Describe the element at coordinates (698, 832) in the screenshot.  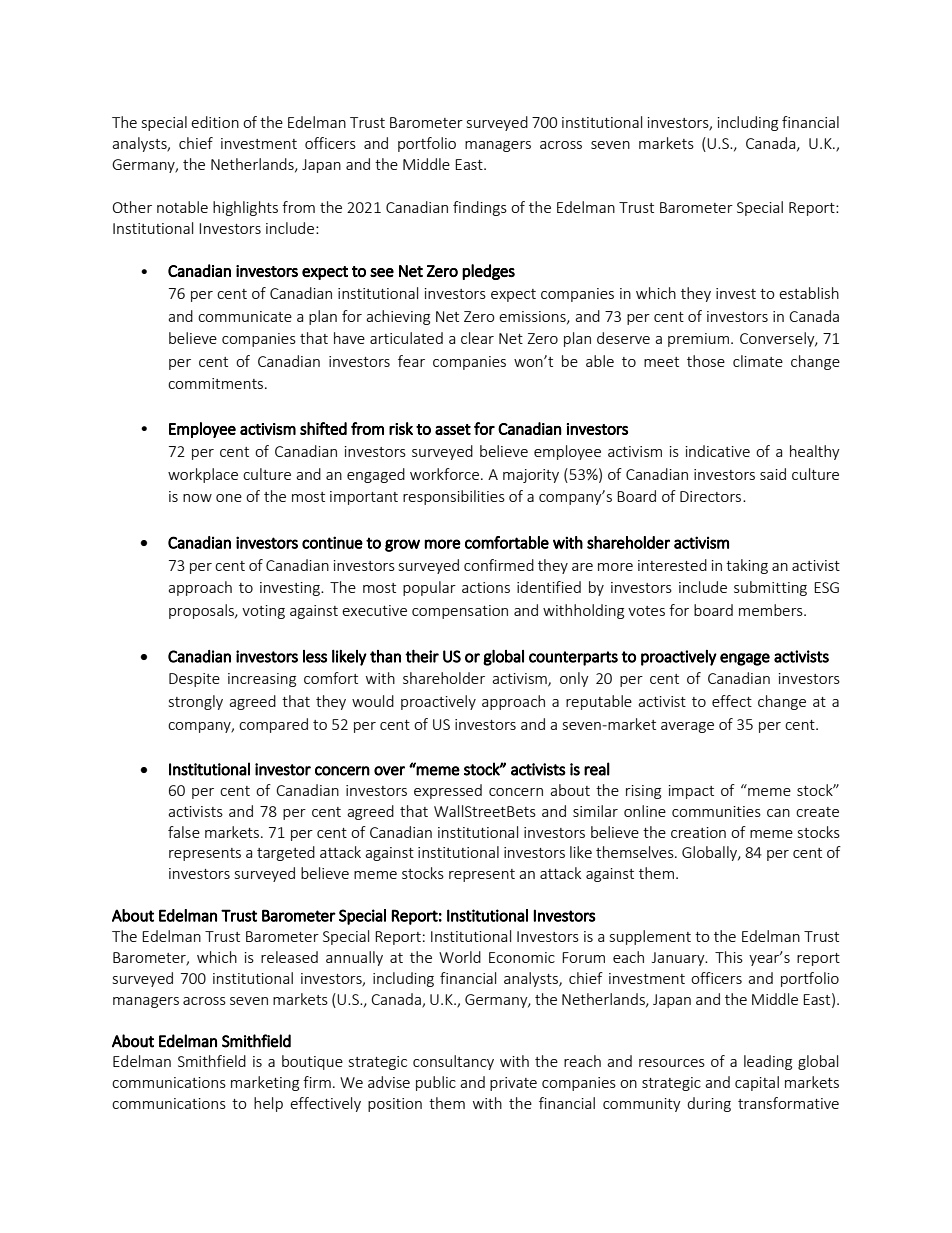
I see `creation` at that location.
